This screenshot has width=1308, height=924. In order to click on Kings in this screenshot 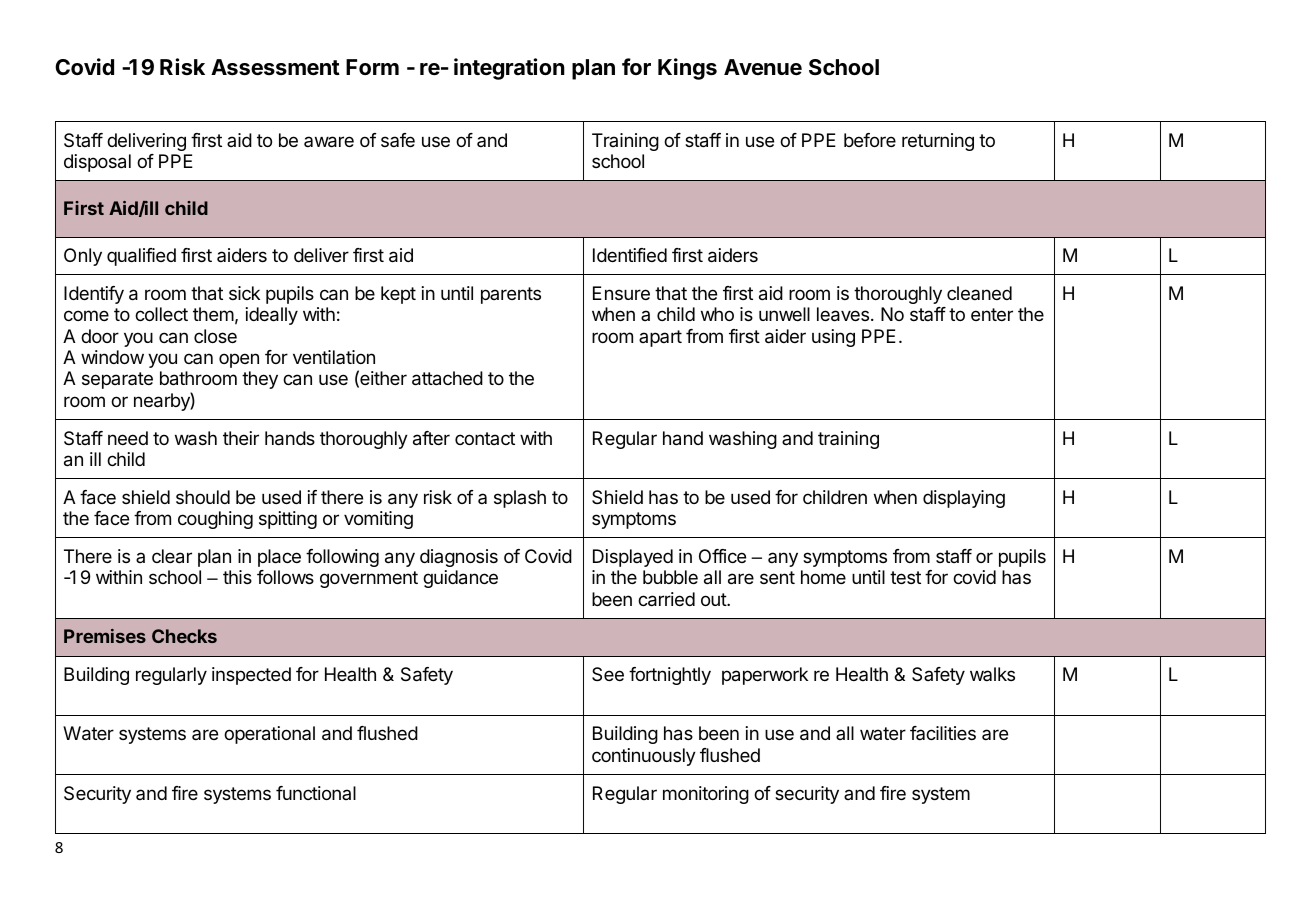, I will do `click(687, 69)`.
